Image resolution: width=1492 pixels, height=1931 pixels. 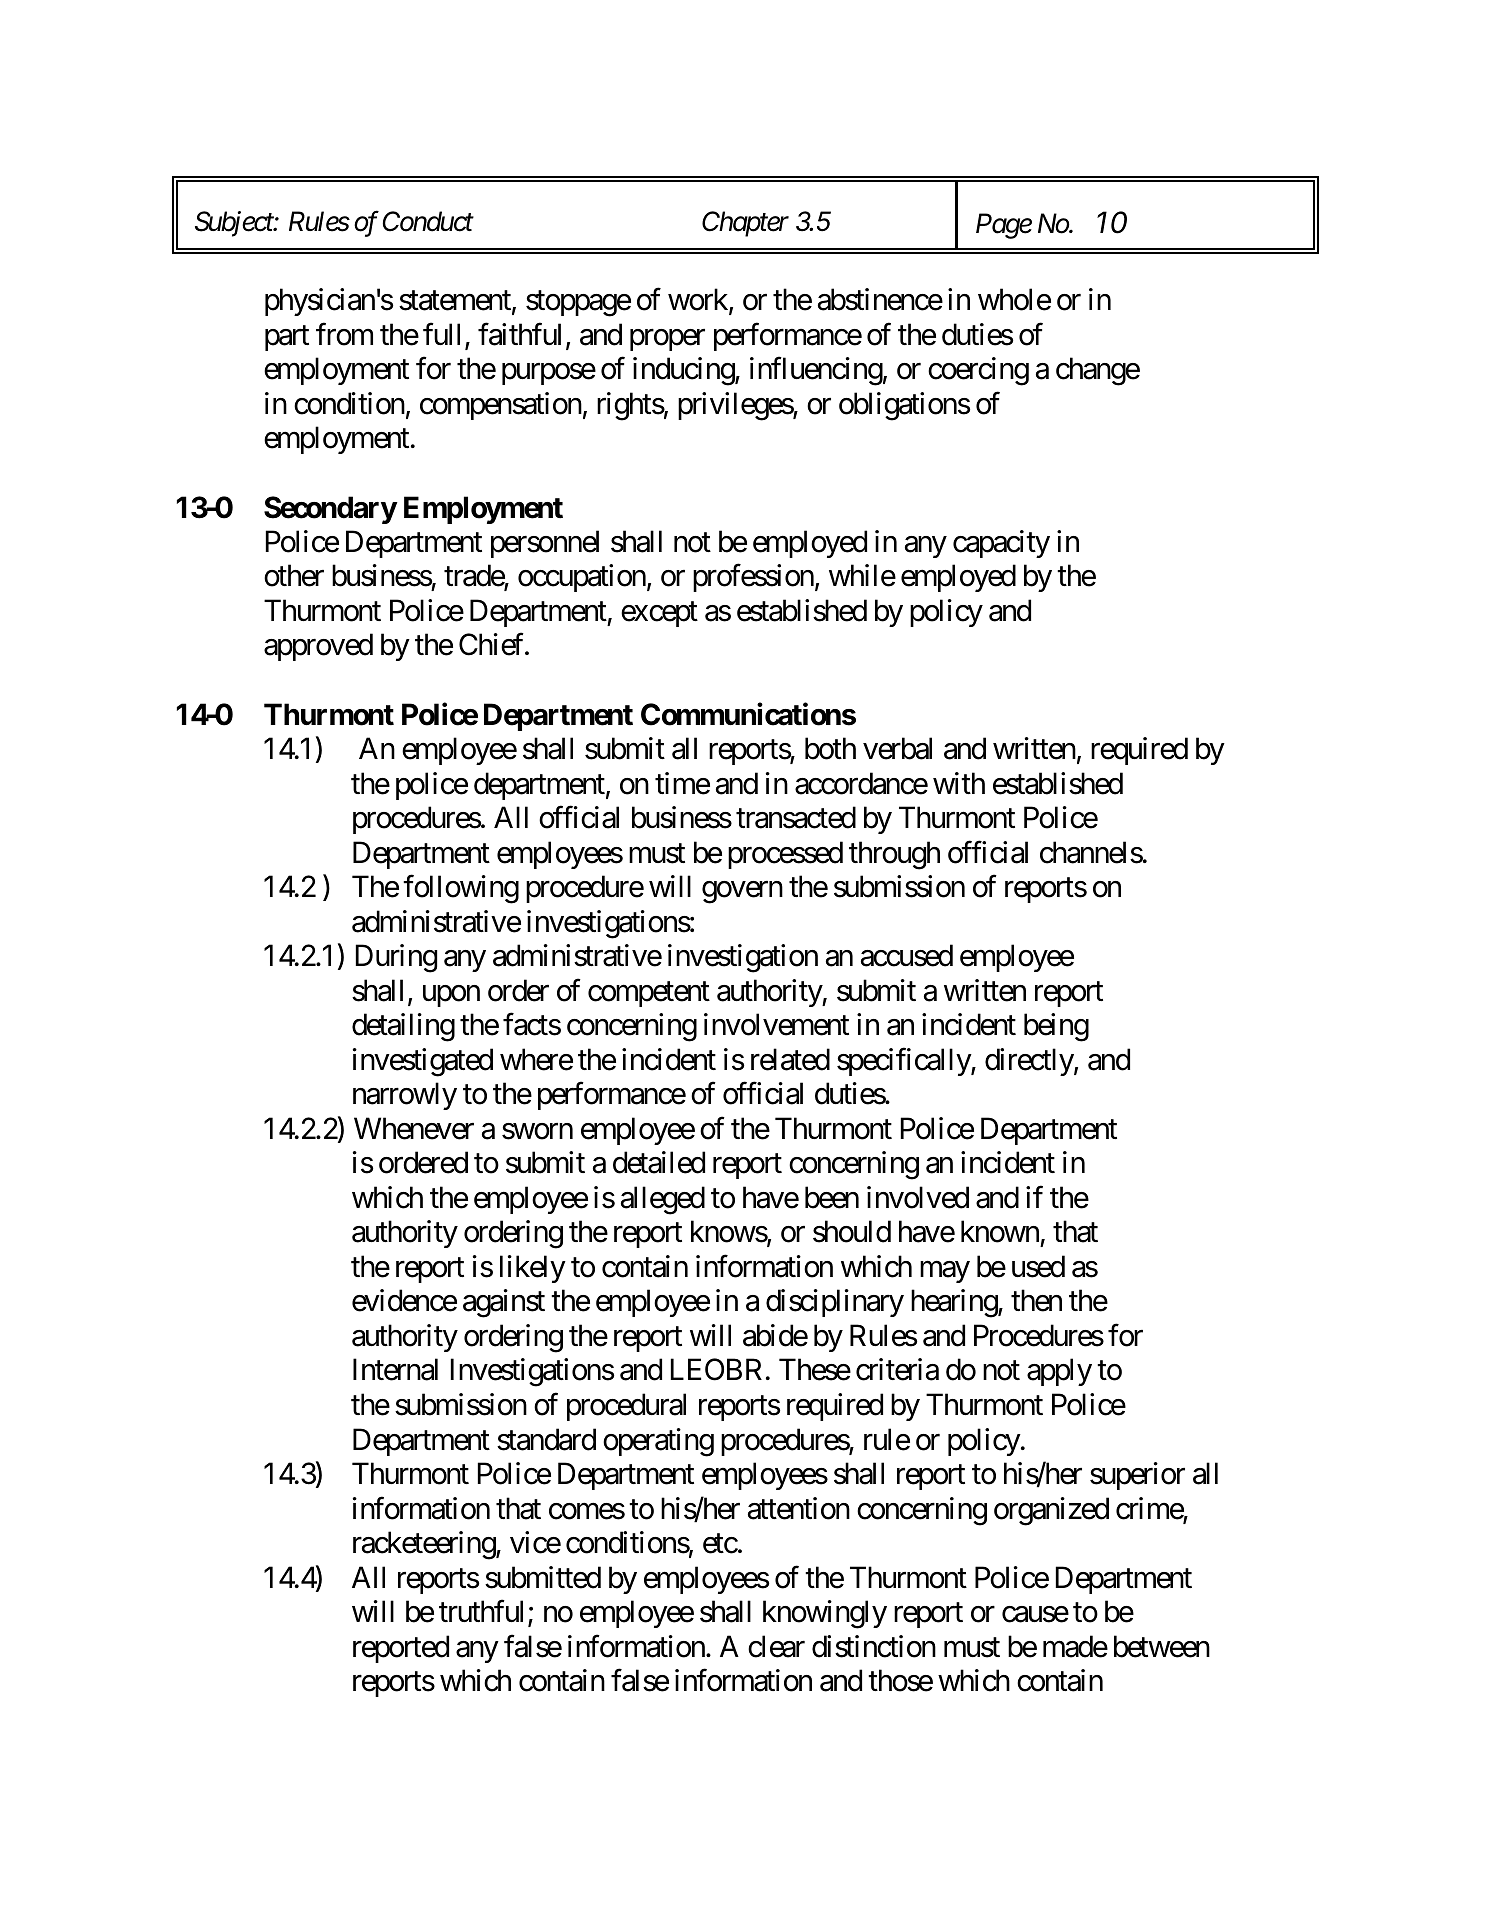 I want to click on from, so click(x=344, y=334).
